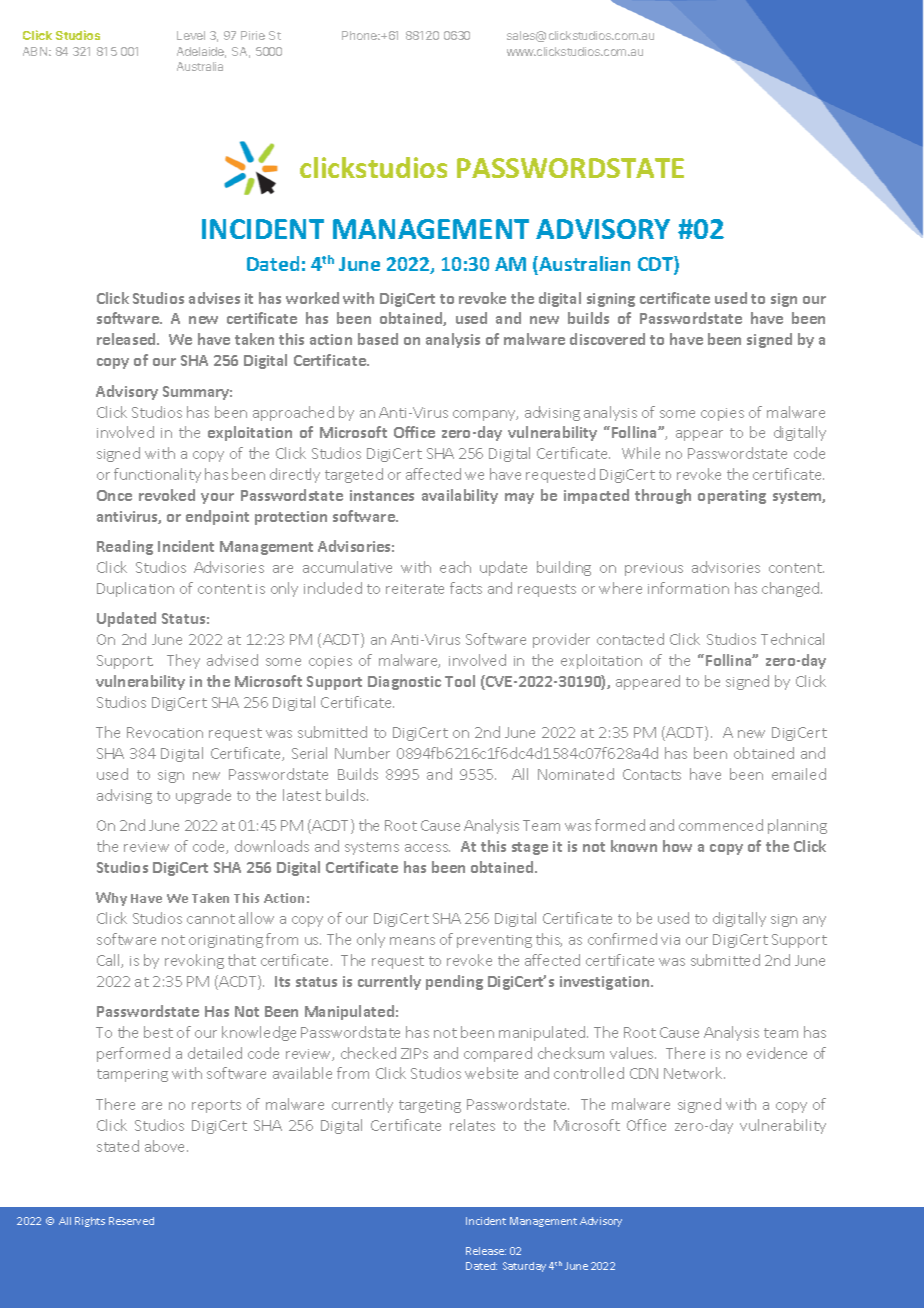 The height and width of the screenshot is (1308, 924). What do you see at coordinates (201, 52) in the screenshot?
I see `Adelaide` at bounding box center [201, 52].
